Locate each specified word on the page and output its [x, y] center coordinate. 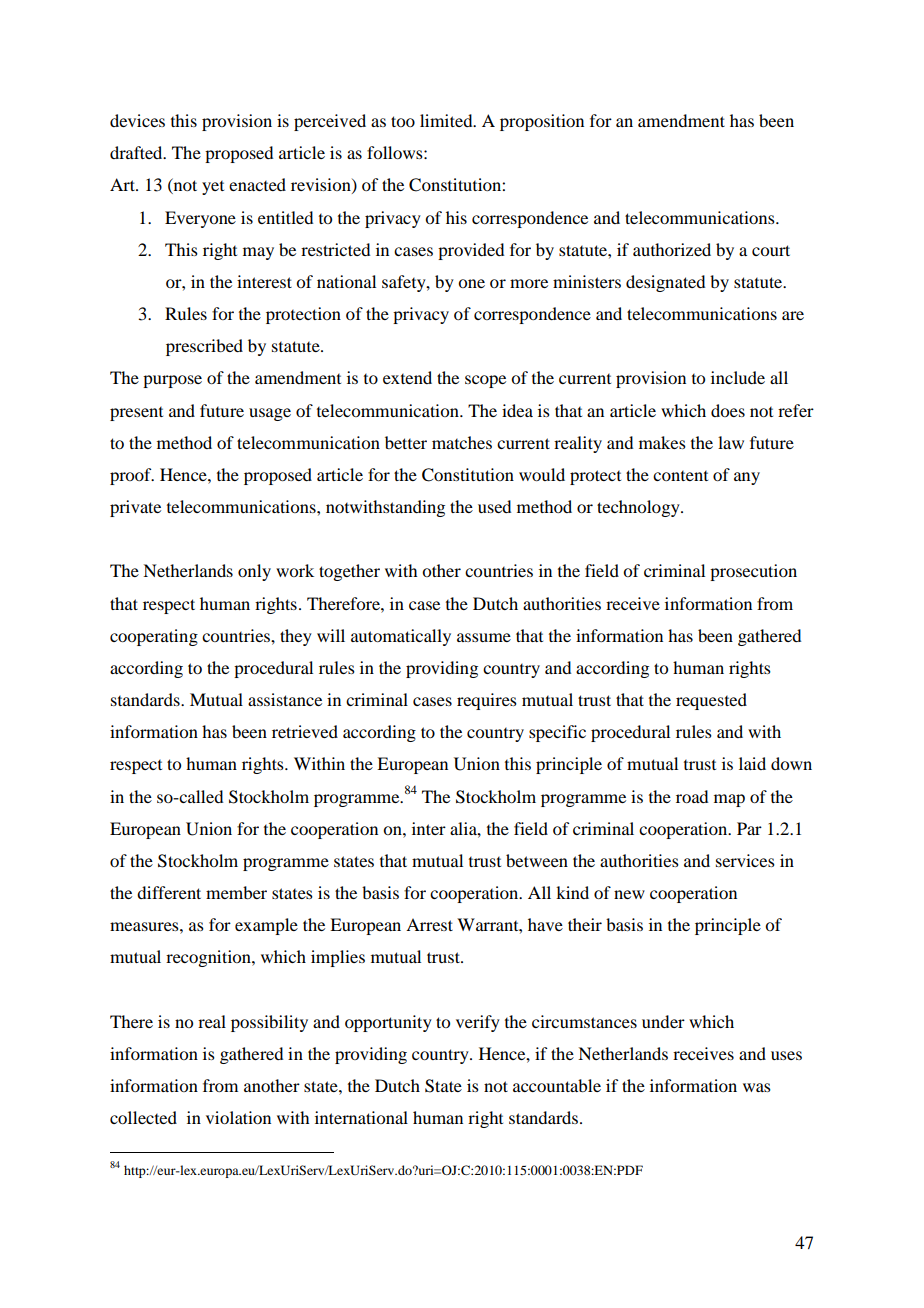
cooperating [154, 637]
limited [447, 120]
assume [484, 637]
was [757, 1087]
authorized [672, 249]
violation [238, 1117]
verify [478, 1023]
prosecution [753, 572]
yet [213, 188]
